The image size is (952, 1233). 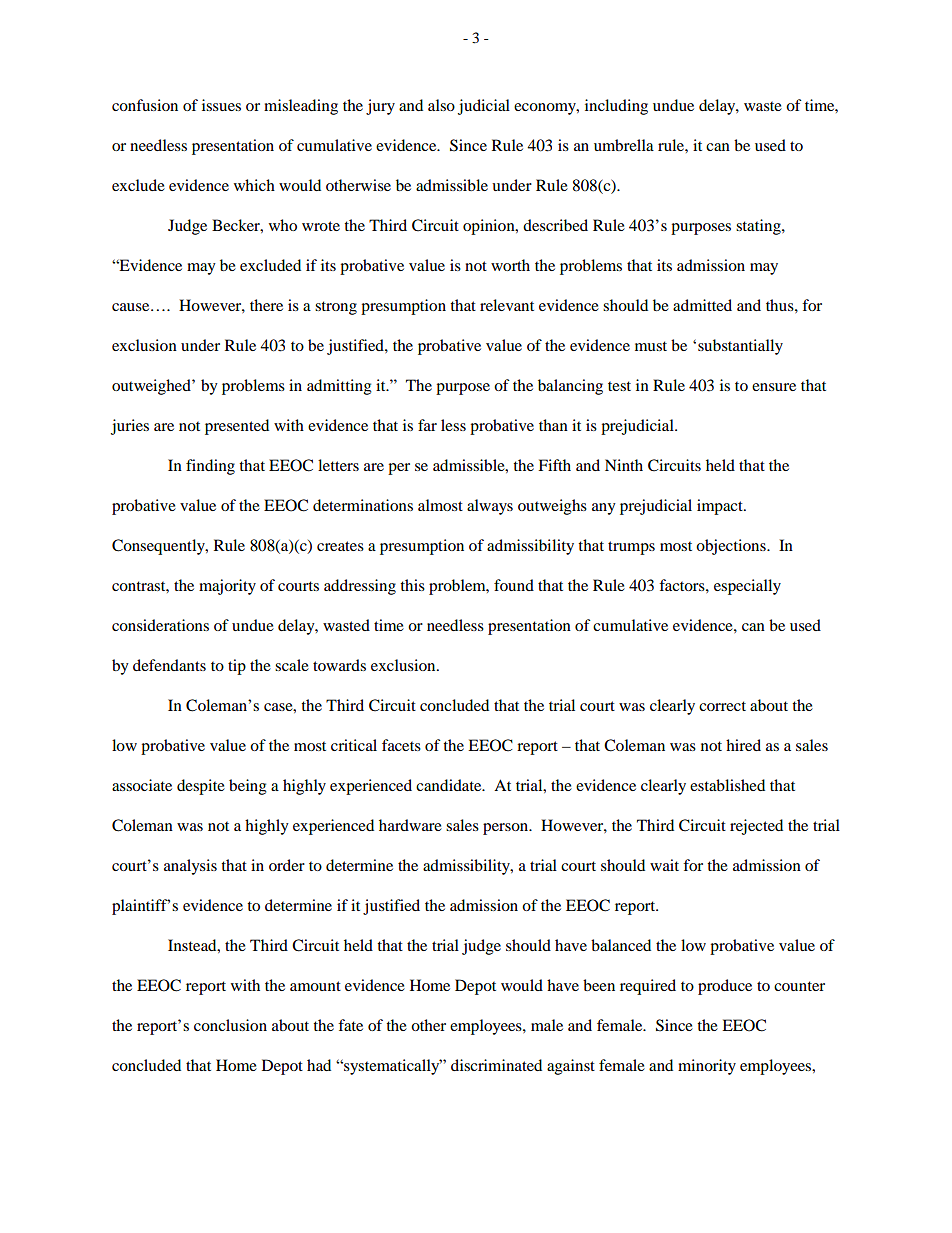 What do you see at coordinates (441, 105) in the screenshot?
I see `also` at bounding box center [441, 105].
